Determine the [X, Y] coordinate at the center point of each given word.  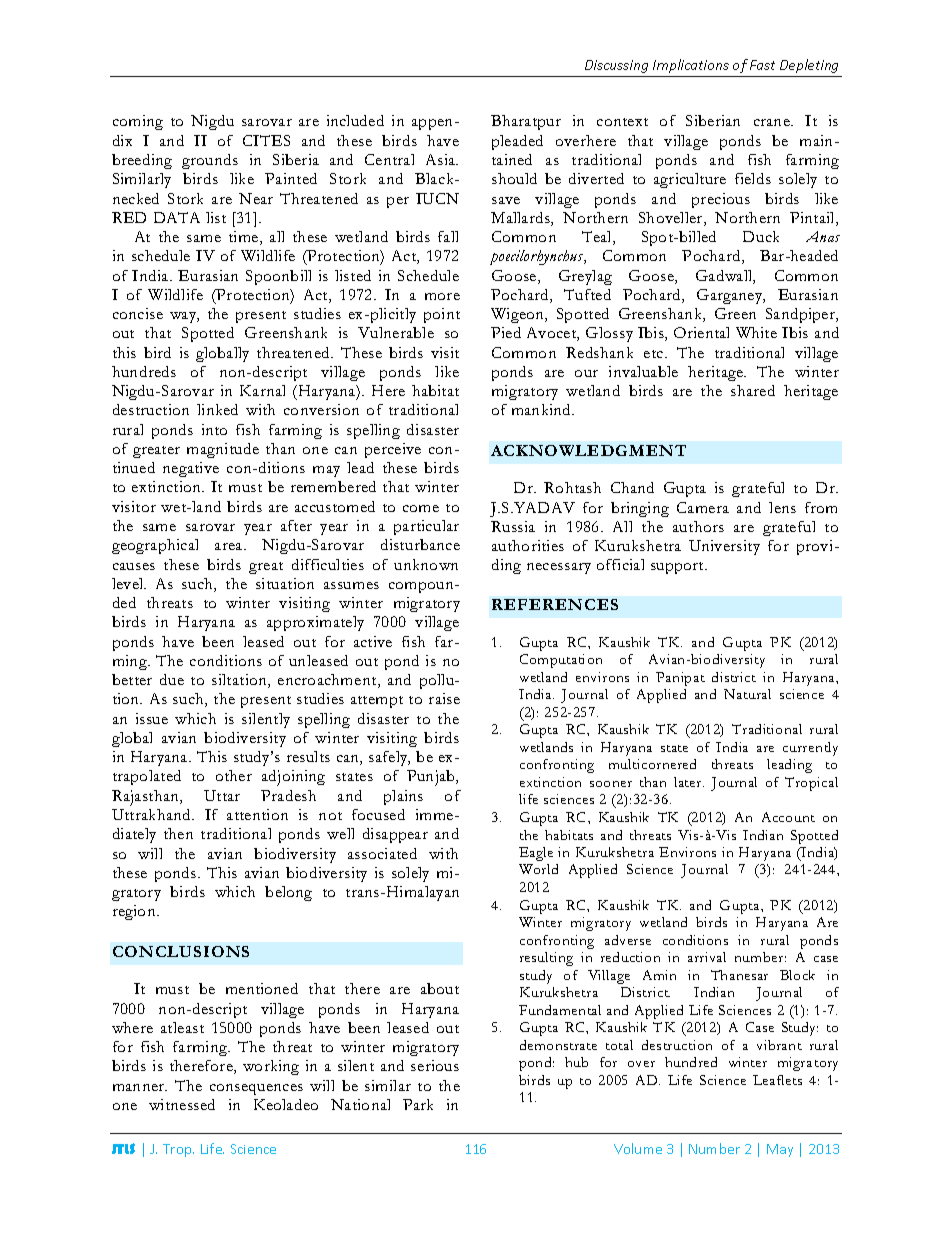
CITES [266, 140]
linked [217, 409]
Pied [506, 332]
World [538, 869]
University [724, 547]
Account [788, 817]
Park [418, 1104]
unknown [426, 564]
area [230, 546]
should [514, 178]
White [756, 332]
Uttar [222, 795]
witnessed [182, 1104]
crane [773, 122]
